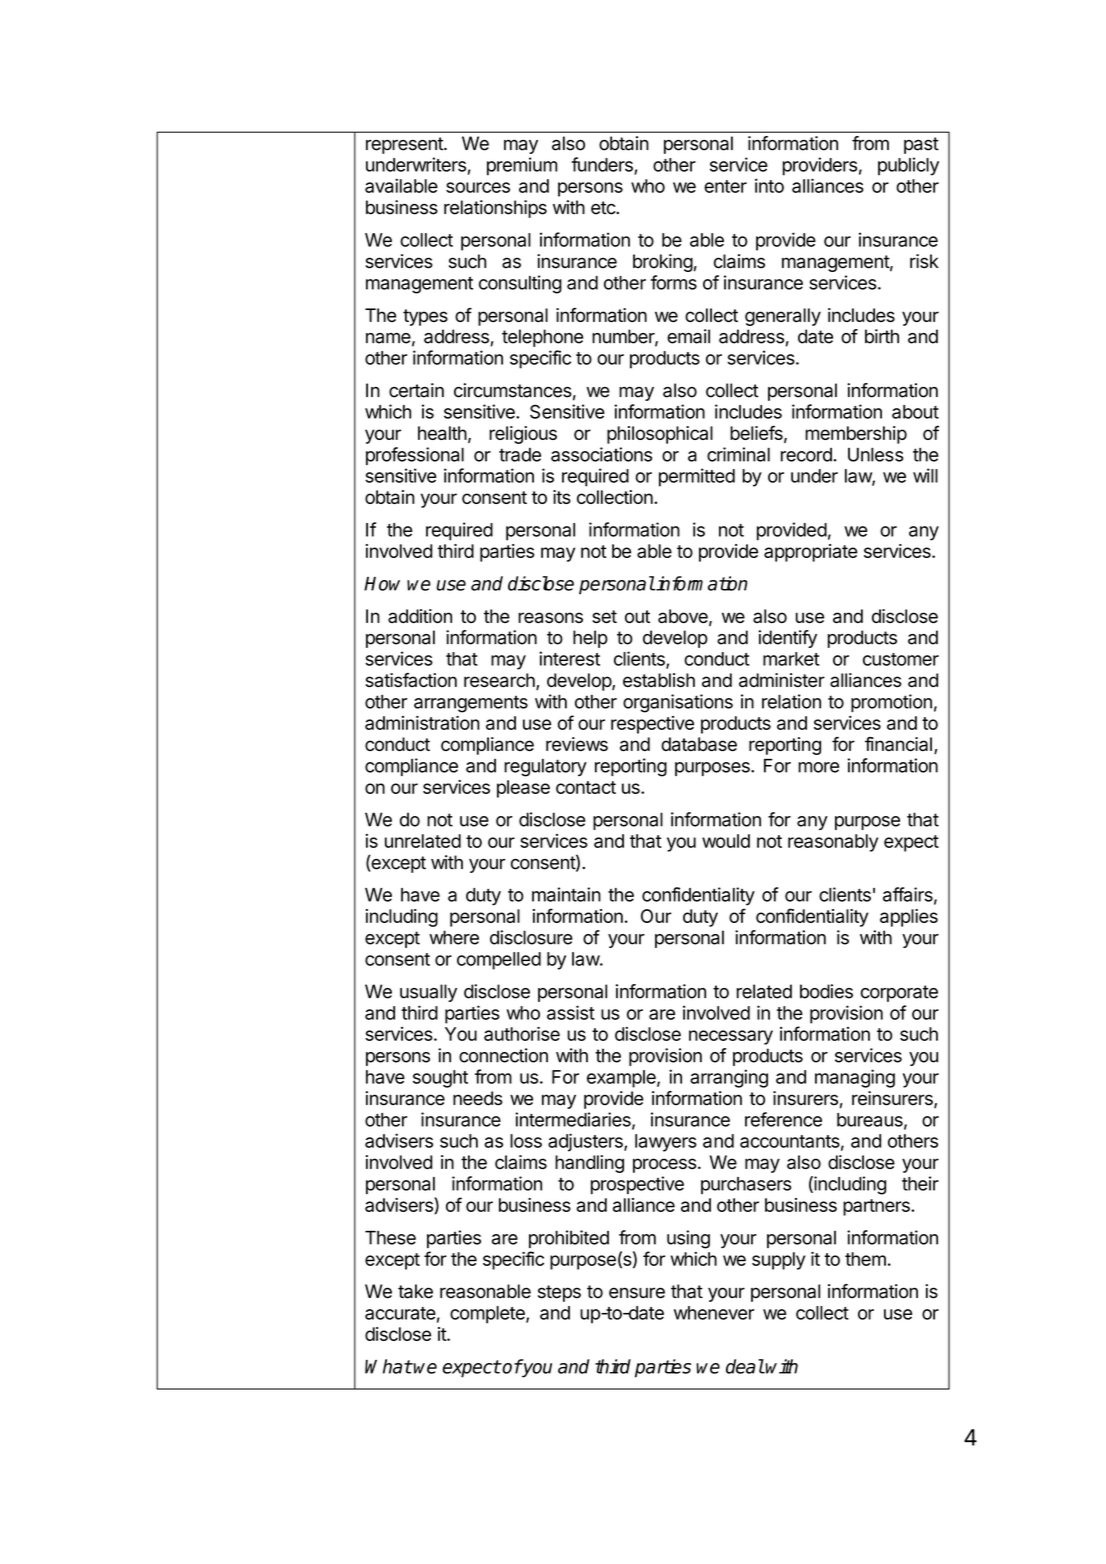 Image resolution: width=1106 pixels, height=1564 pixels. What do you see at coordinates (454, 937) in the screenshot?
I see `where` at bounding box center [454, 937].
